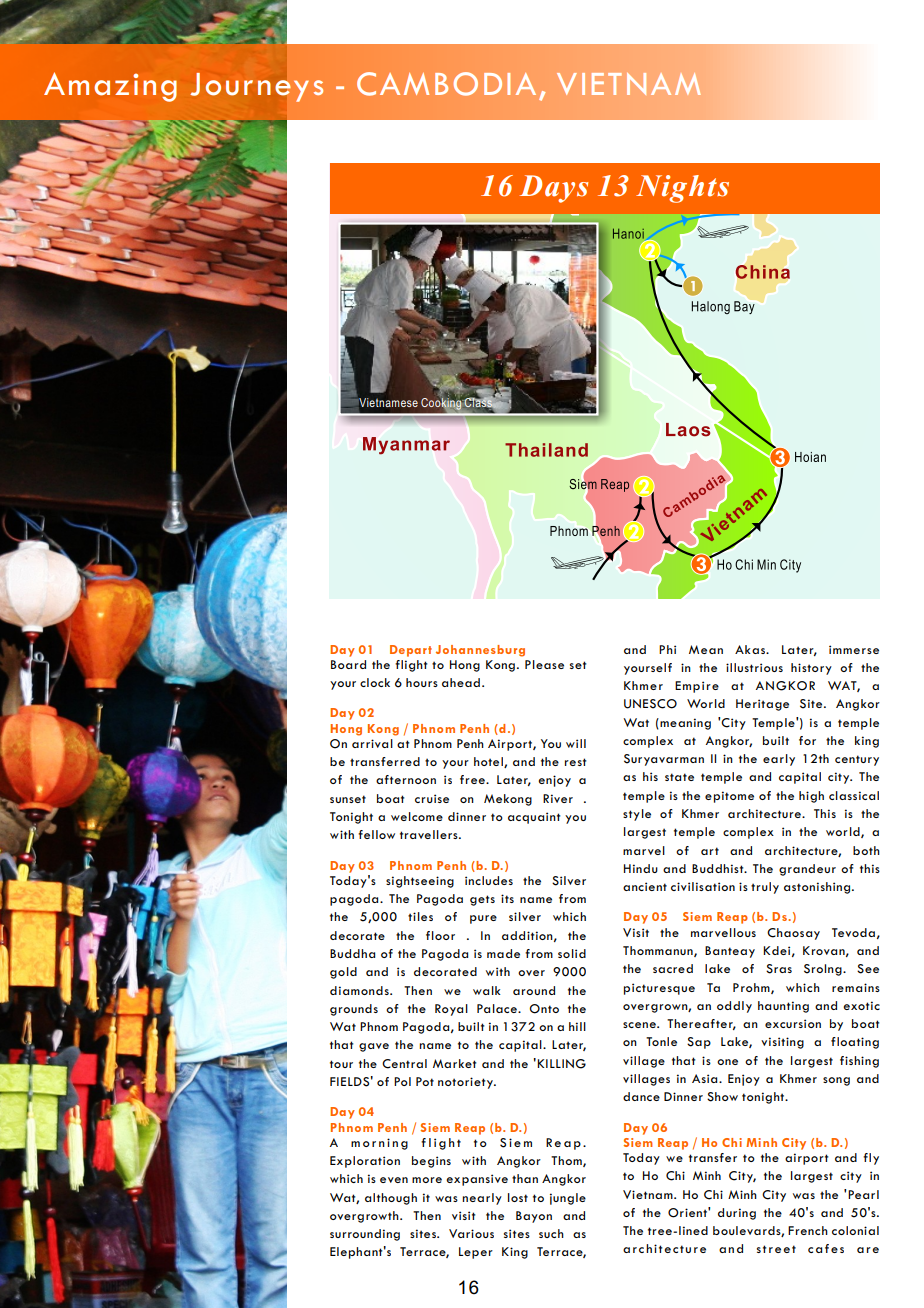  I want to click on made, so click(503, 953).
